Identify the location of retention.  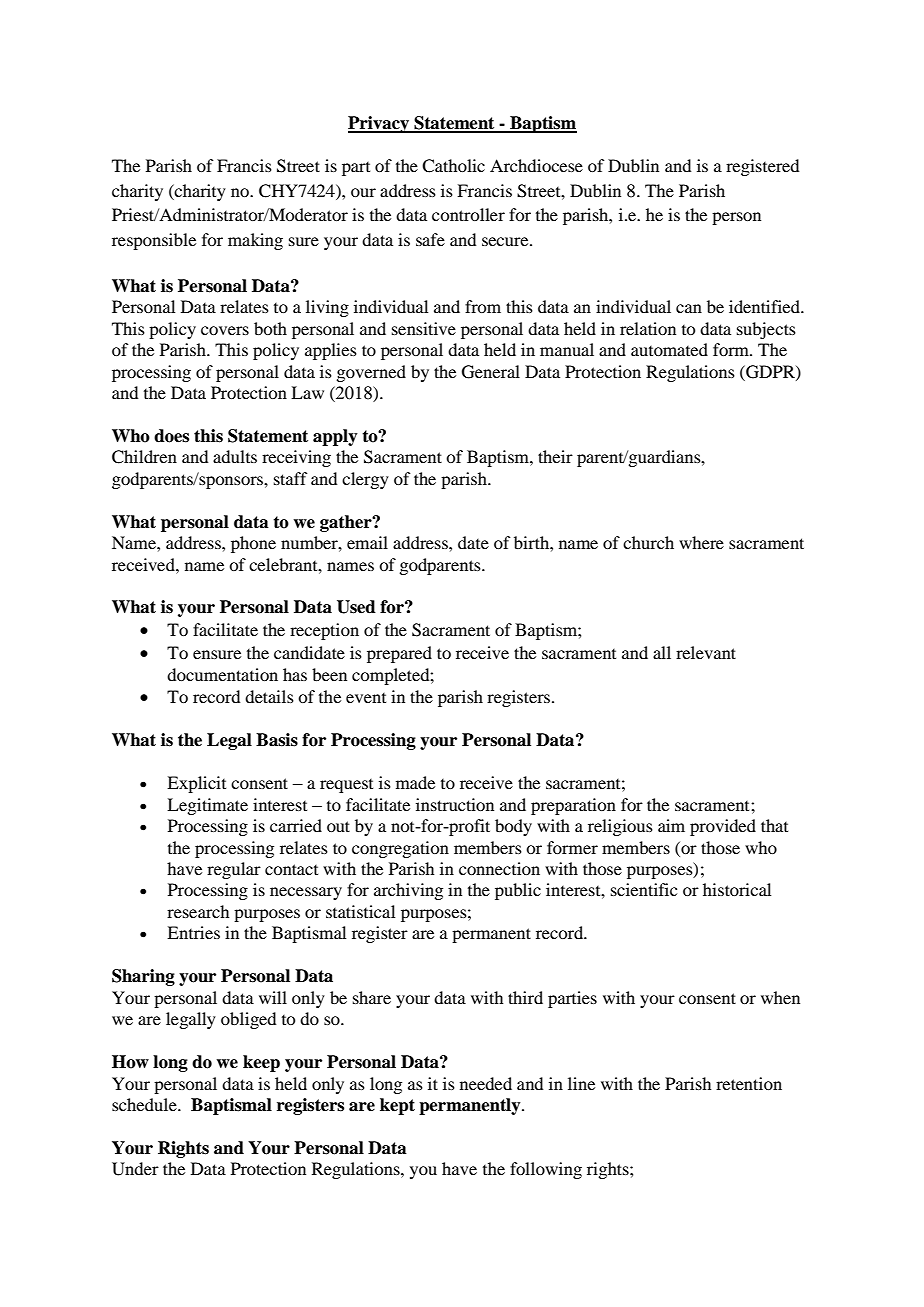
(749, 1083).
